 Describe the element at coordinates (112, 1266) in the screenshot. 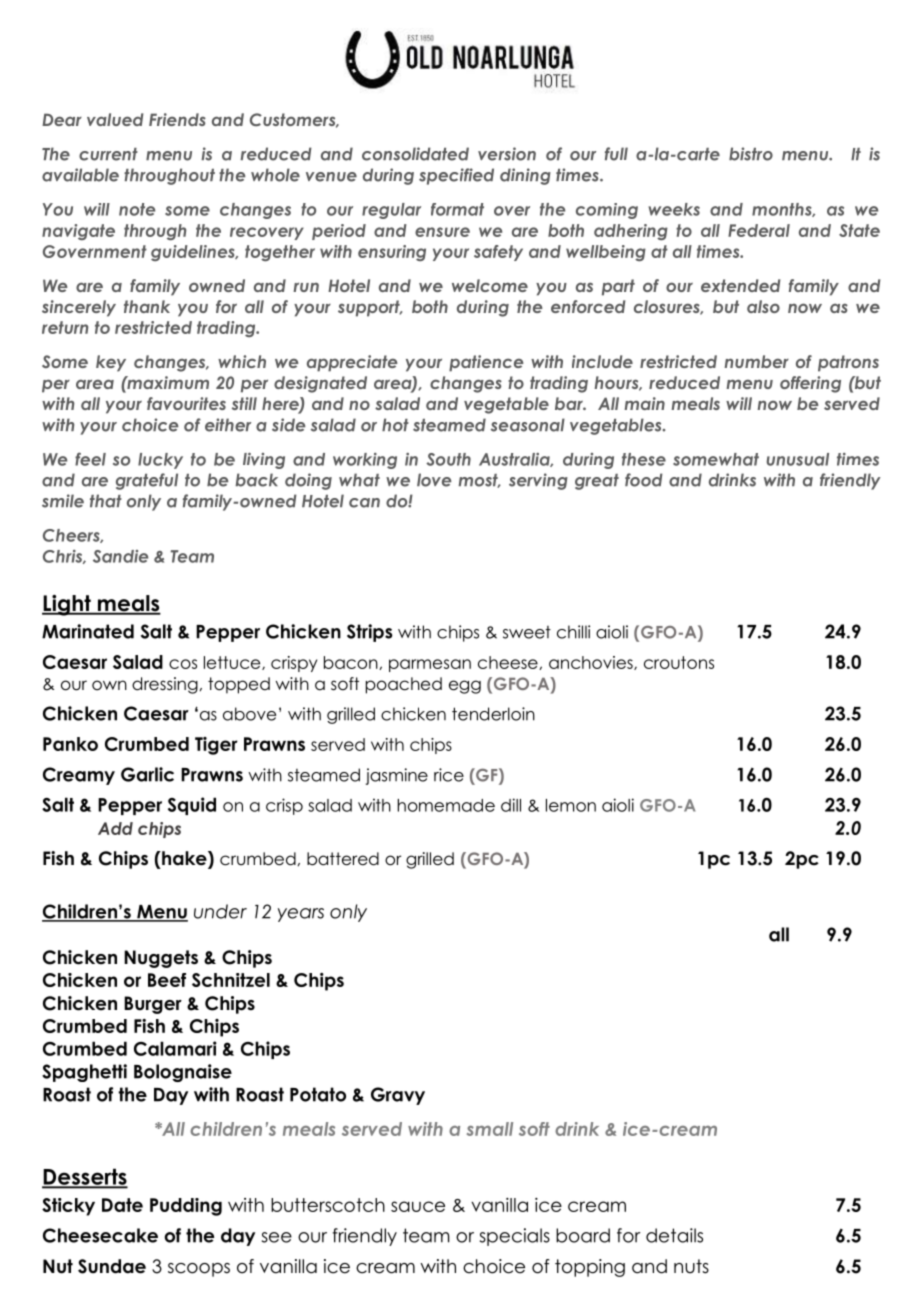

I see `Sundae` at that location.
